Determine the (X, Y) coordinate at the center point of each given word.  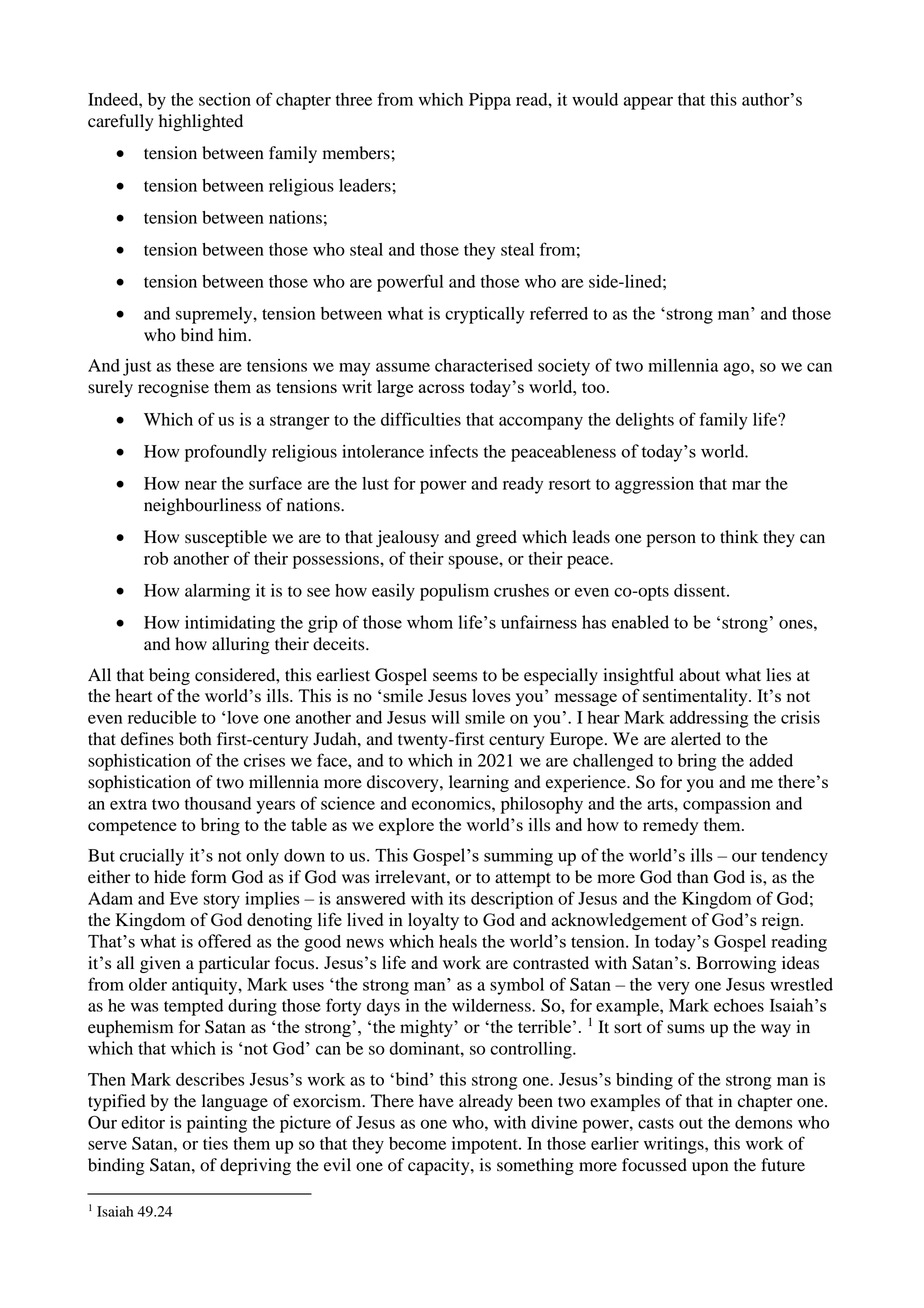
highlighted (201, 122)
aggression (654, 485)
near (201, 485)
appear (648, 103)
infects (453, 451)
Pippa (490, 101)
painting (217, 1124)
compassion (727, 805)
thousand (218, 803)
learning (479, 783)
